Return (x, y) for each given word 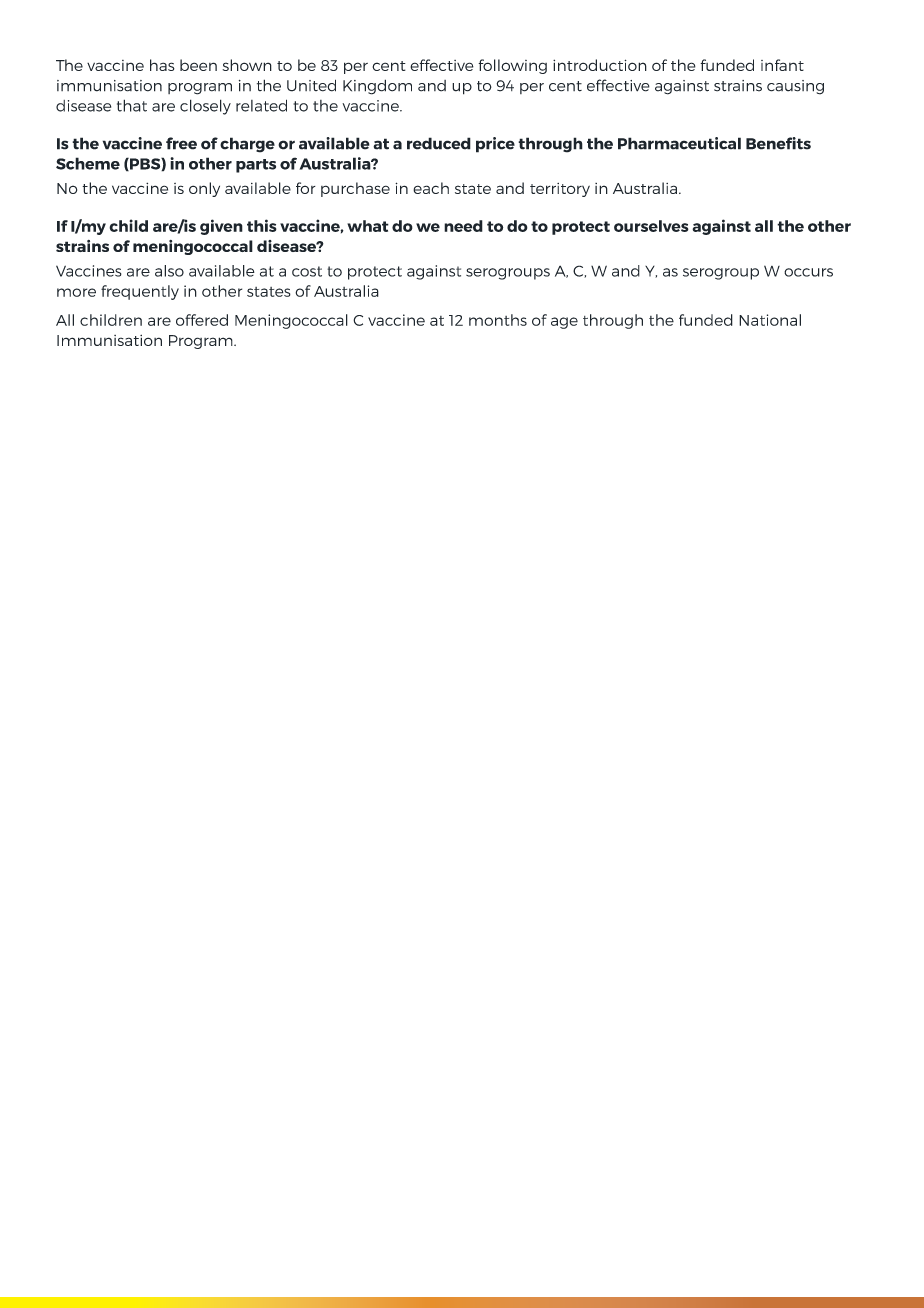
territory (560, 190)
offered (202, 320)
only (204, 189)
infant (782, 65)
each (431, 188)
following (512, 66)
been (198, 65)
